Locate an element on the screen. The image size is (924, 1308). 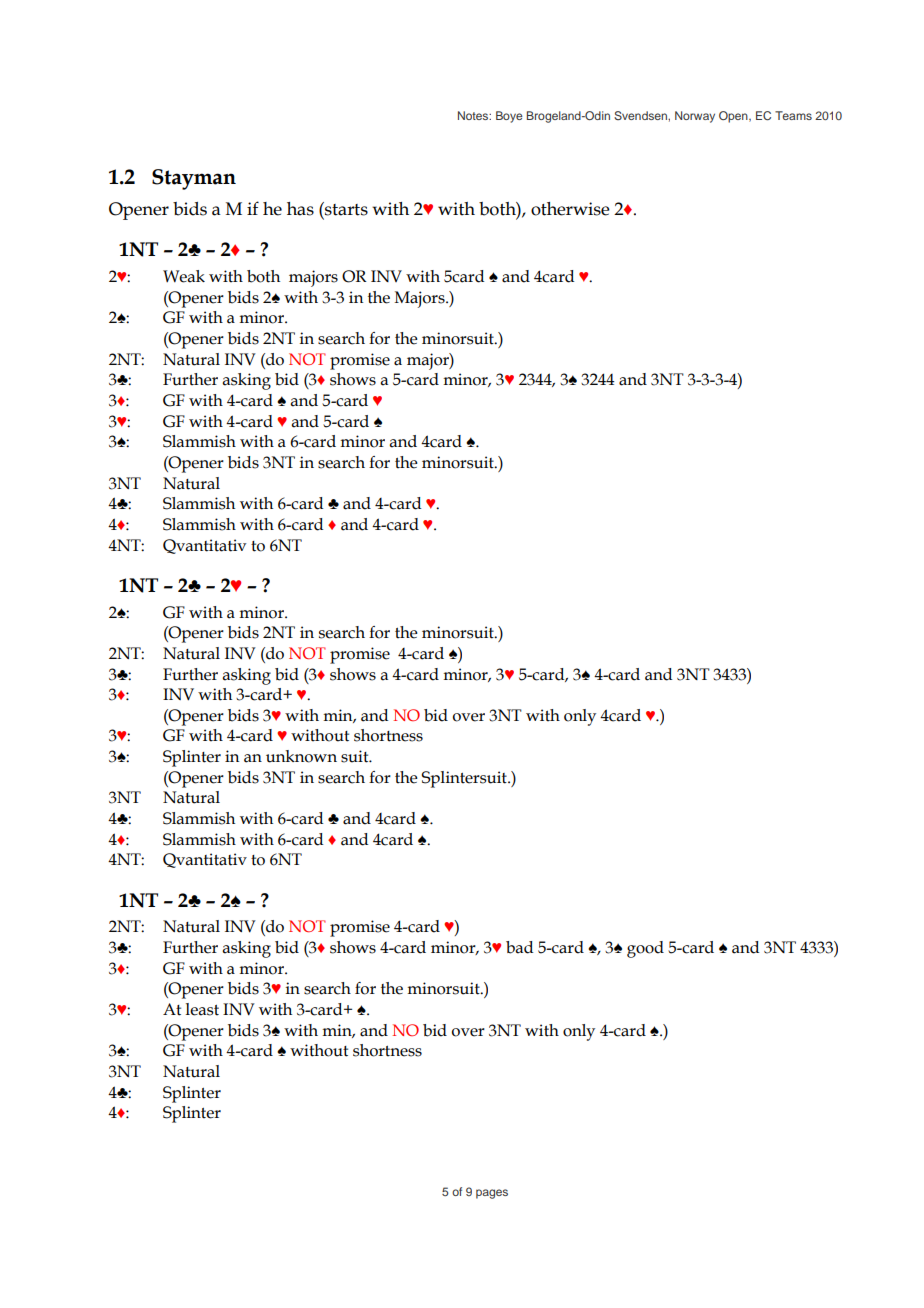
pages is located at coordinates (492, 1194).
